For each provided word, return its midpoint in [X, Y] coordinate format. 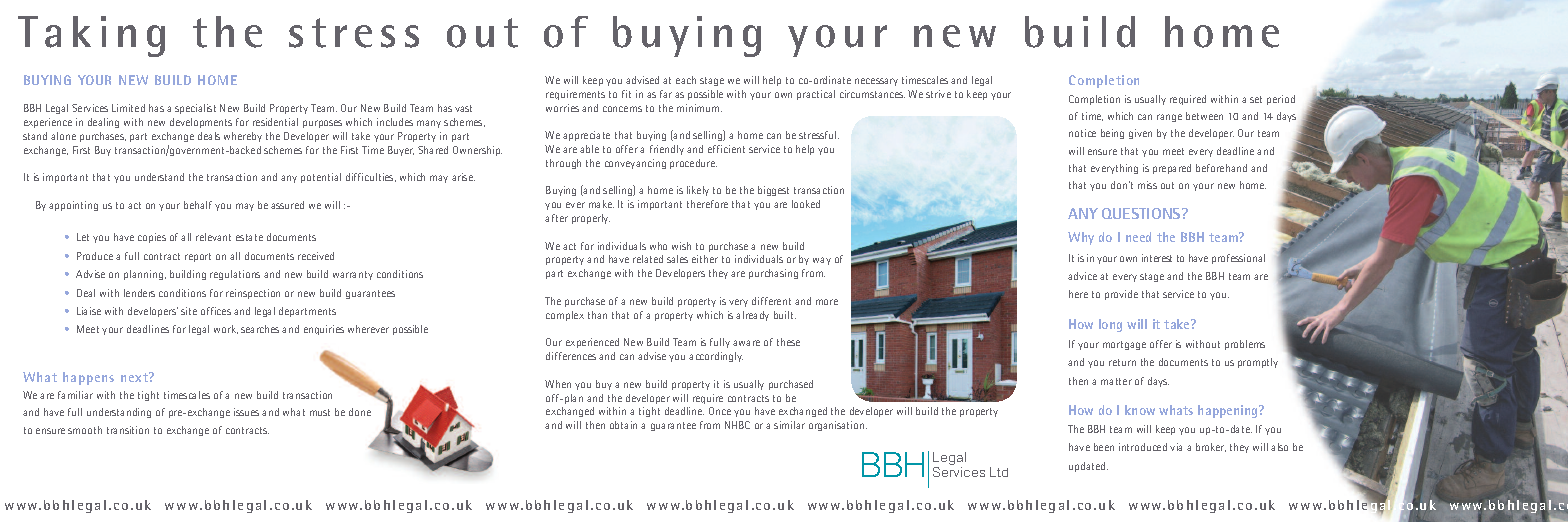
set [1256, 99]
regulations [235, 275]
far [666, 94]
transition [128, 430]
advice [1082, 276]
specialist [195, 109]
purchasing [773, 274]
